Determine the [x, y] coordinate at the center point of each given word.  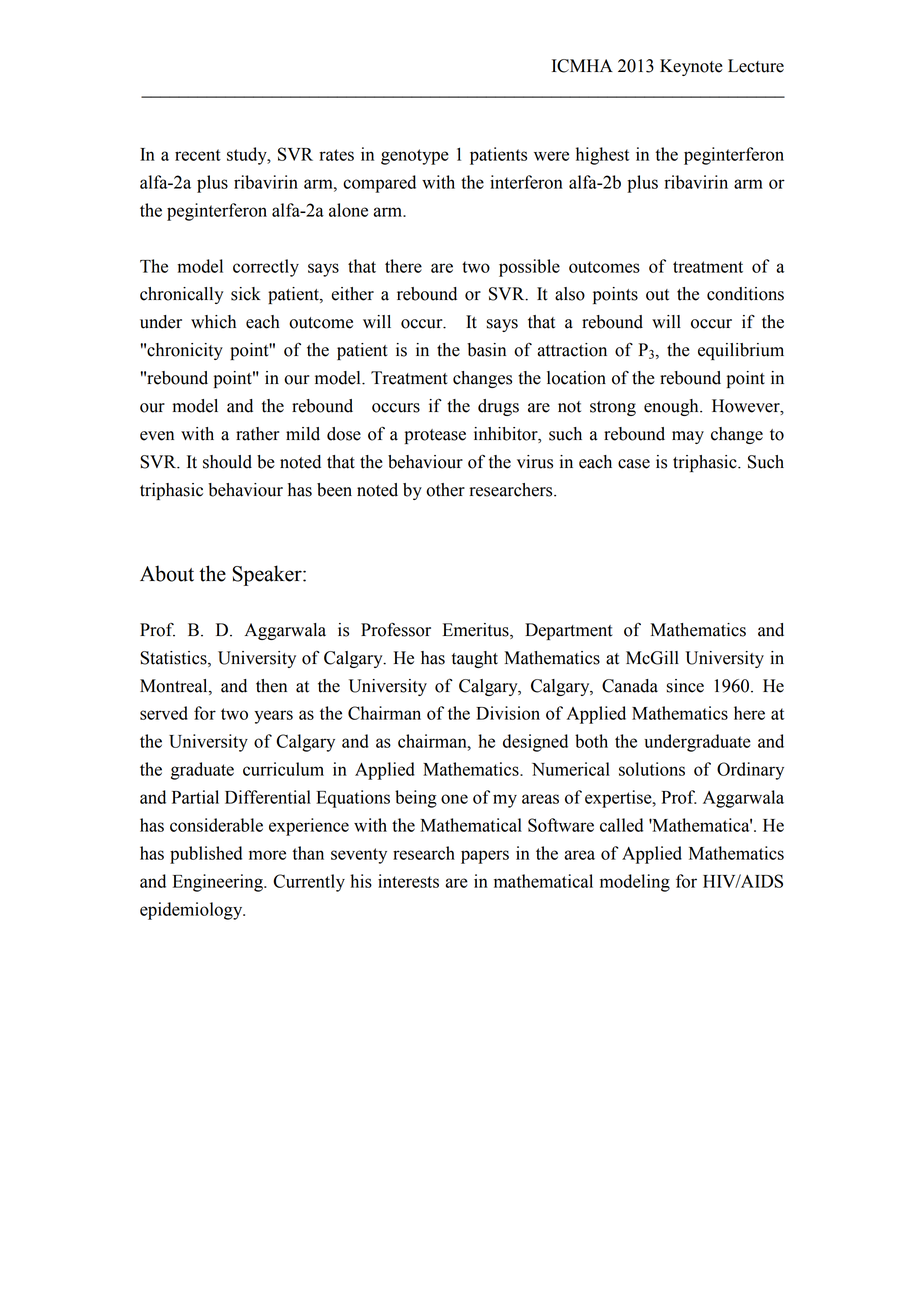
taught [475, 659]
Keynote [691, 67]
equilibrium [741, 351]
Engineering [219, 883]
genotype [415, 157]
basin [486, 350]
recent [198, 155]
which [213, 322]
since [685, 686]
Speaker [268, 575]
